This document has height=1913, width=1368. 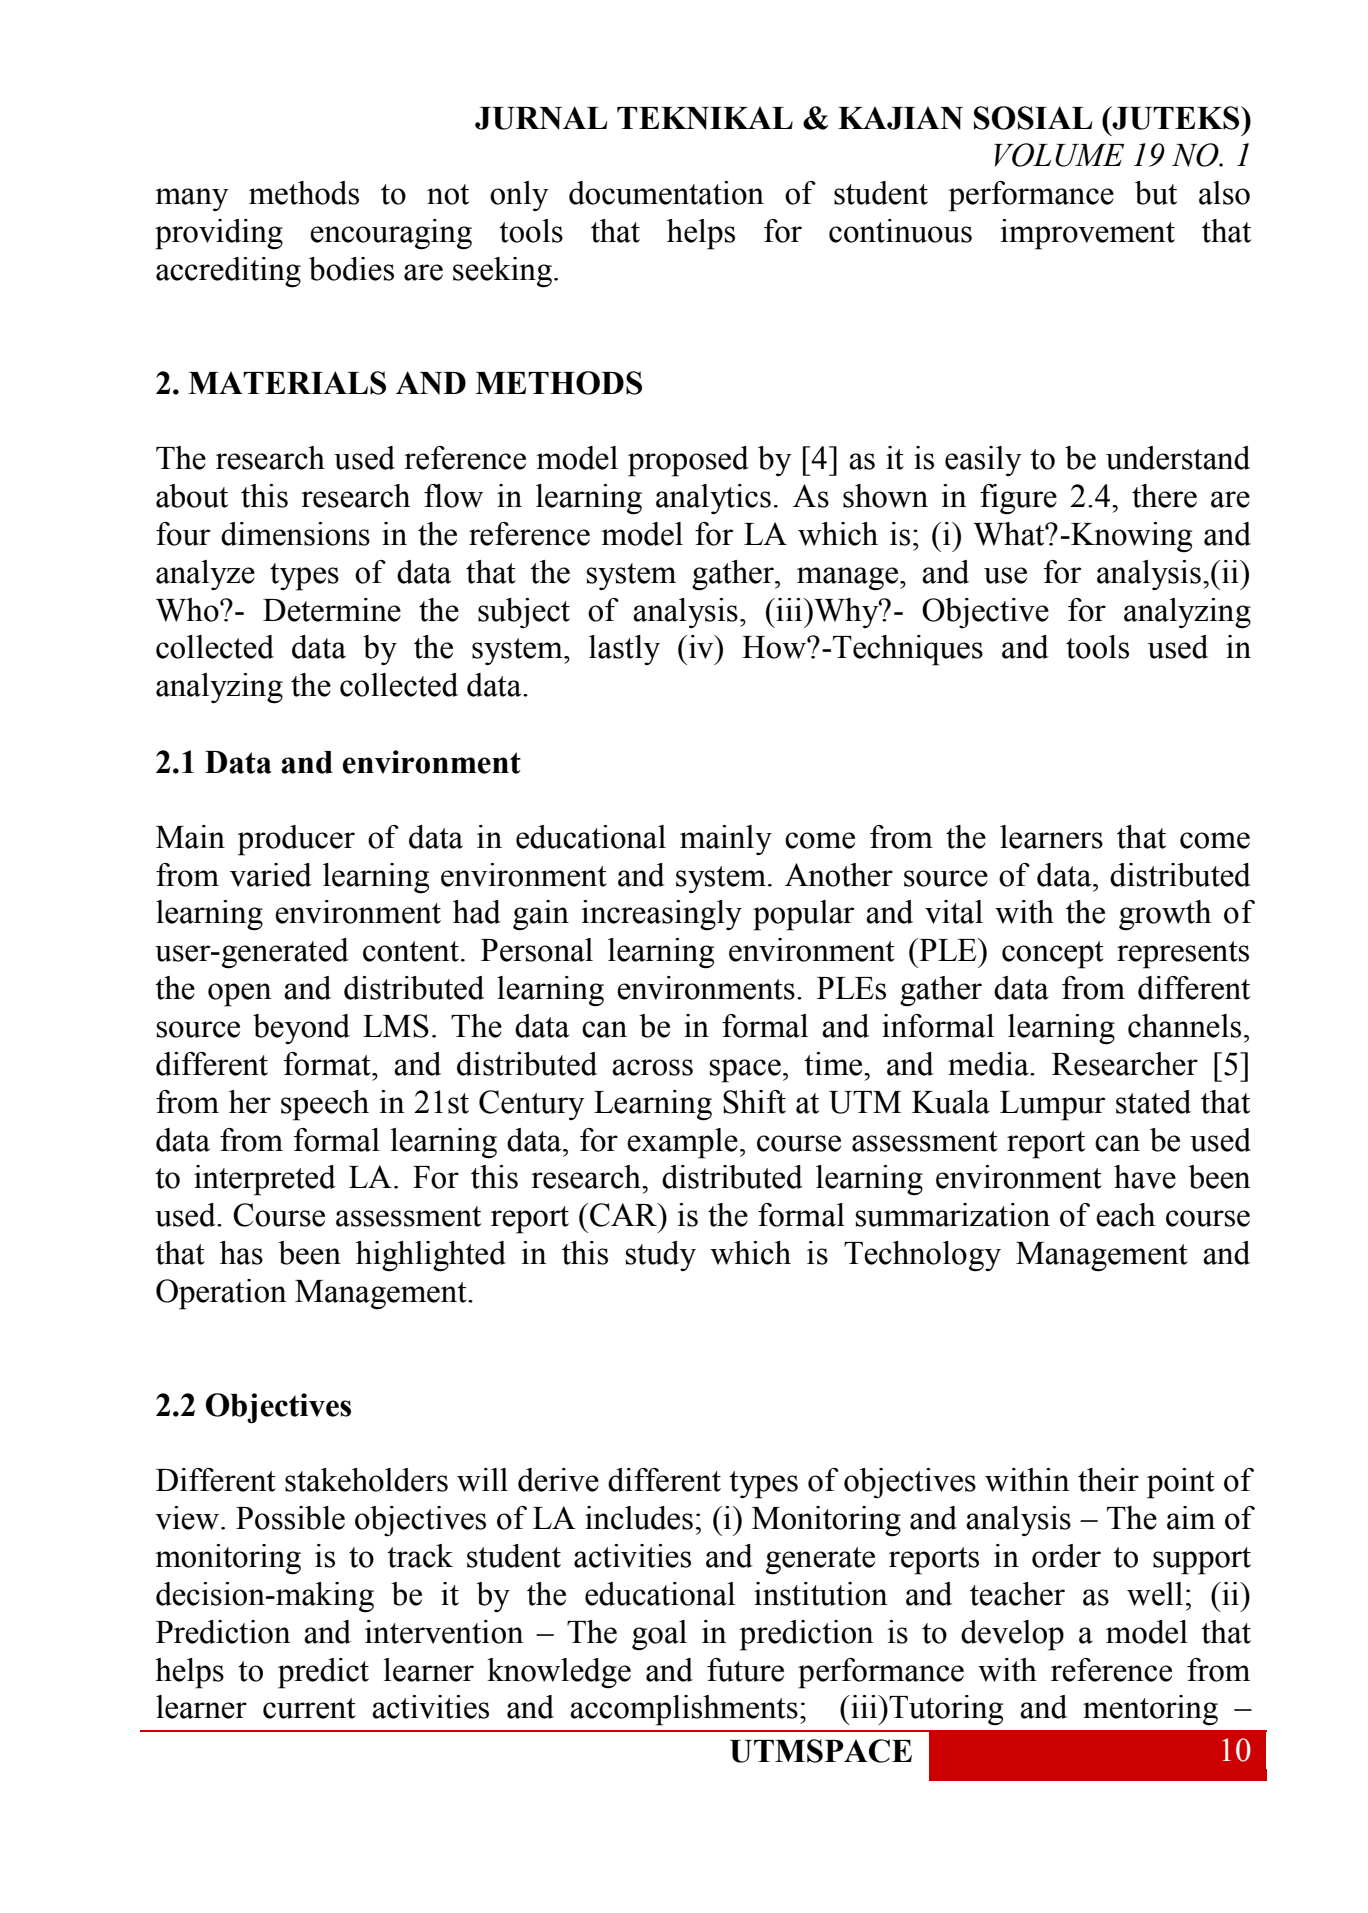 I want to click on mentoring, so click(x=1150, y=1710).
